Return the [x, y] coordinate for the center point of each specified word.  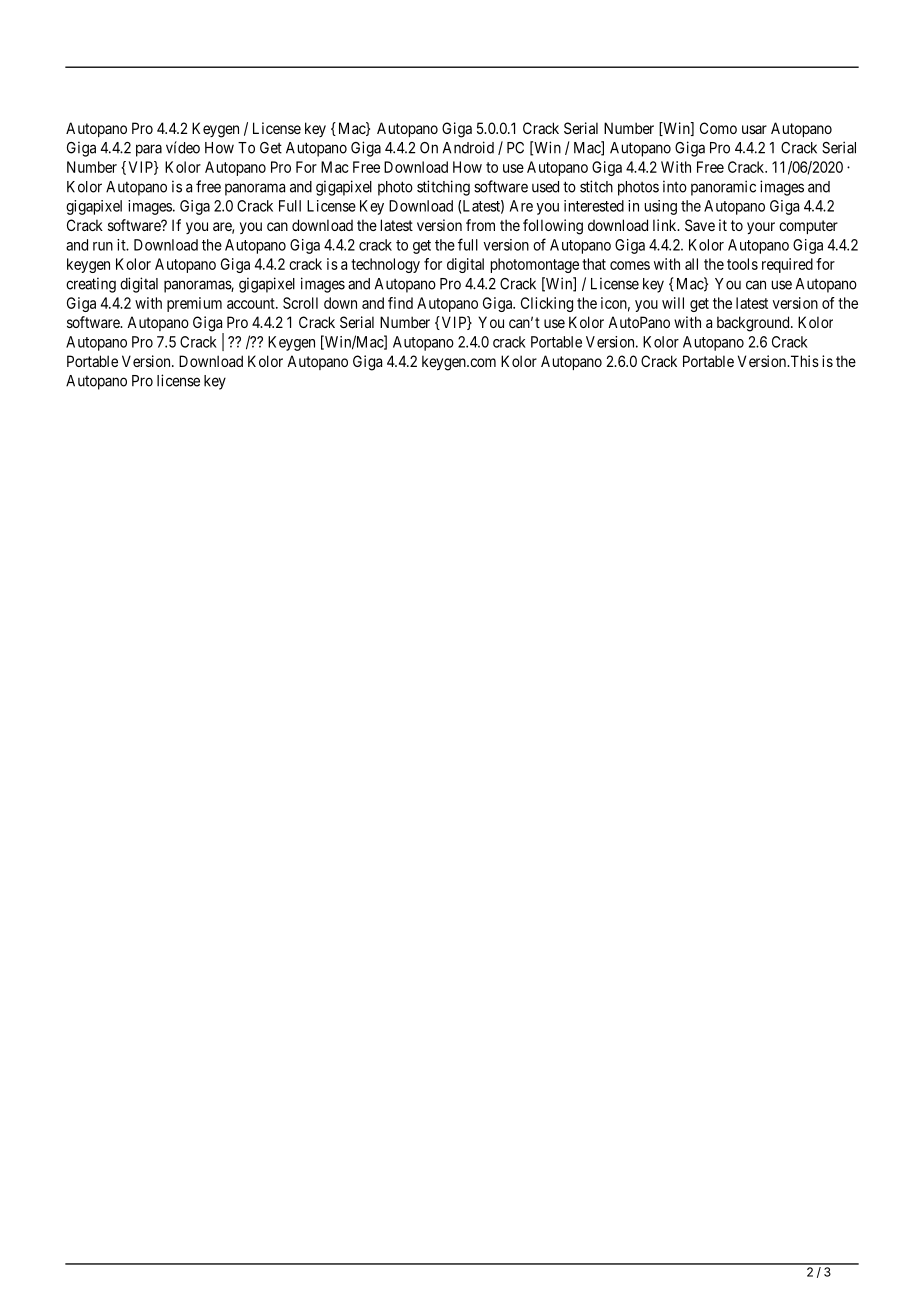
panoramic [723, 188]
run [103, 246]
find [400, 303]
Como [718, 128]
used [545, 187]
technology [385, 265]
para [149, 150]
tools [742, 264]
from [480, 225]
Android [468, 147]
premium [194, 304]
